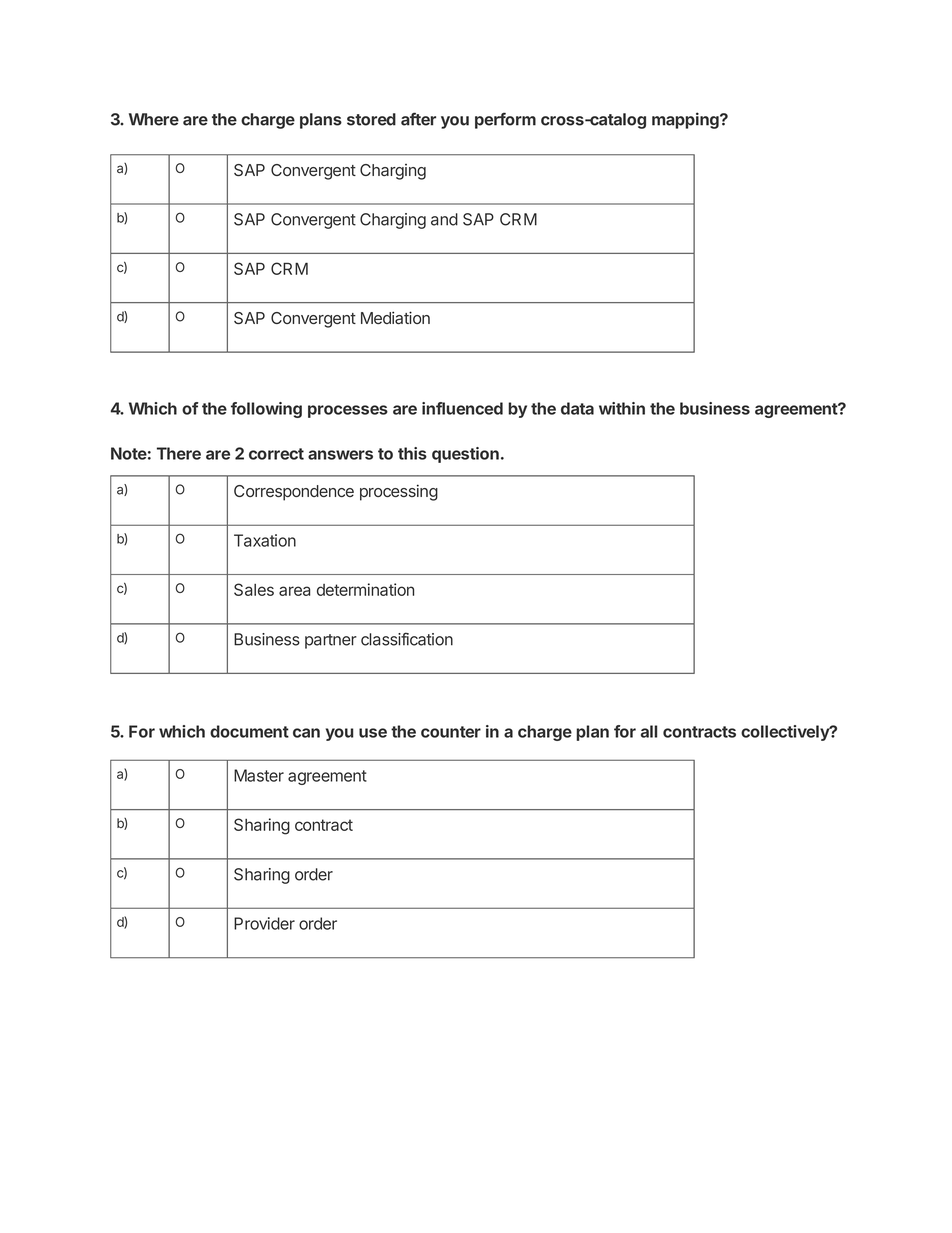 Image resolution: width=952 pixels, height=1233 pixels. I want to click on Provider, so click(264, 923).
